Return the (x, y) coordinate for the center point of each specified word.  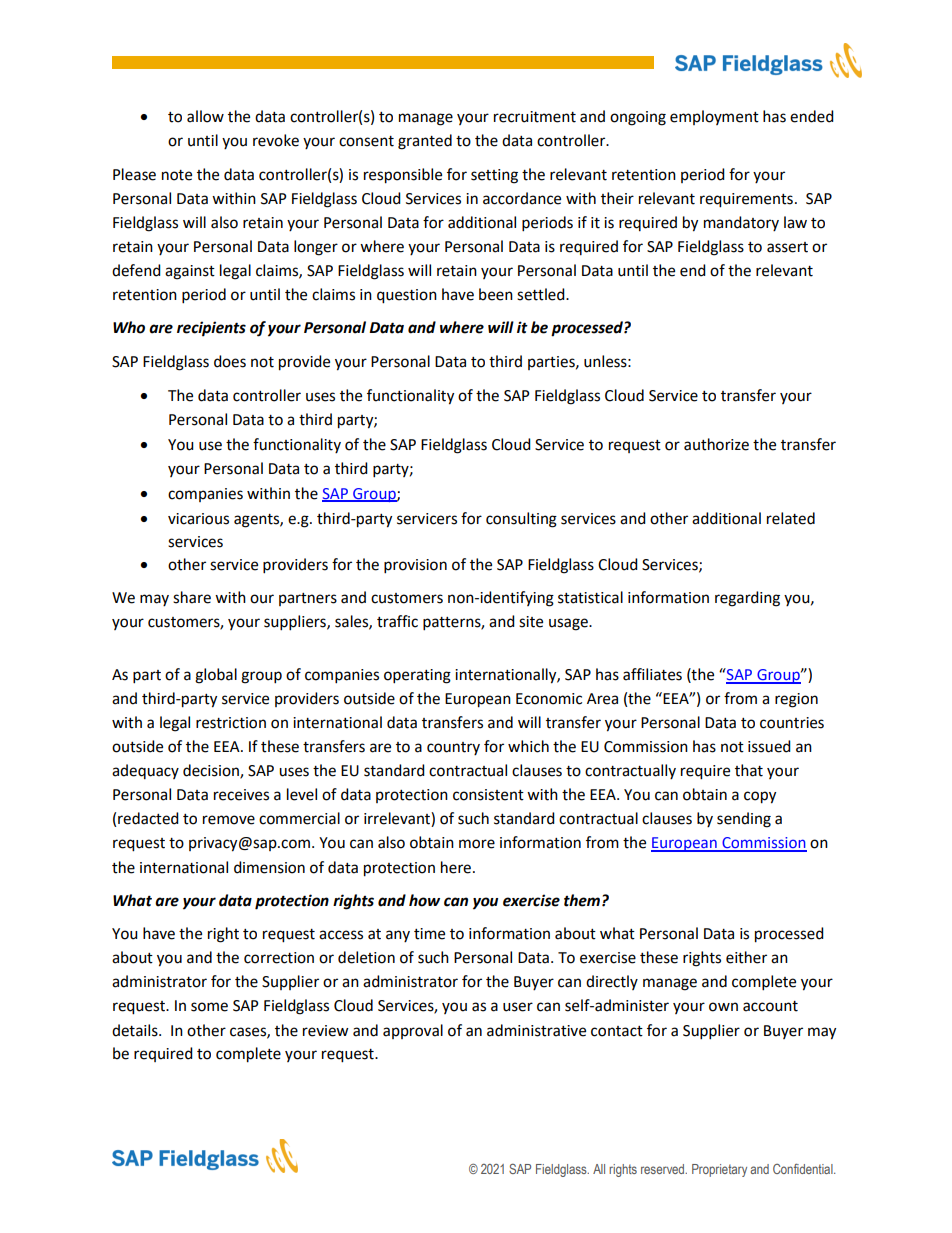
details (136, 1030)
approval (413, 1031)
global (216, 676)
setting (494, 176)
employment (714, 117)
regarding (747, 599)
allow (205, 116)
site (531, 622)
